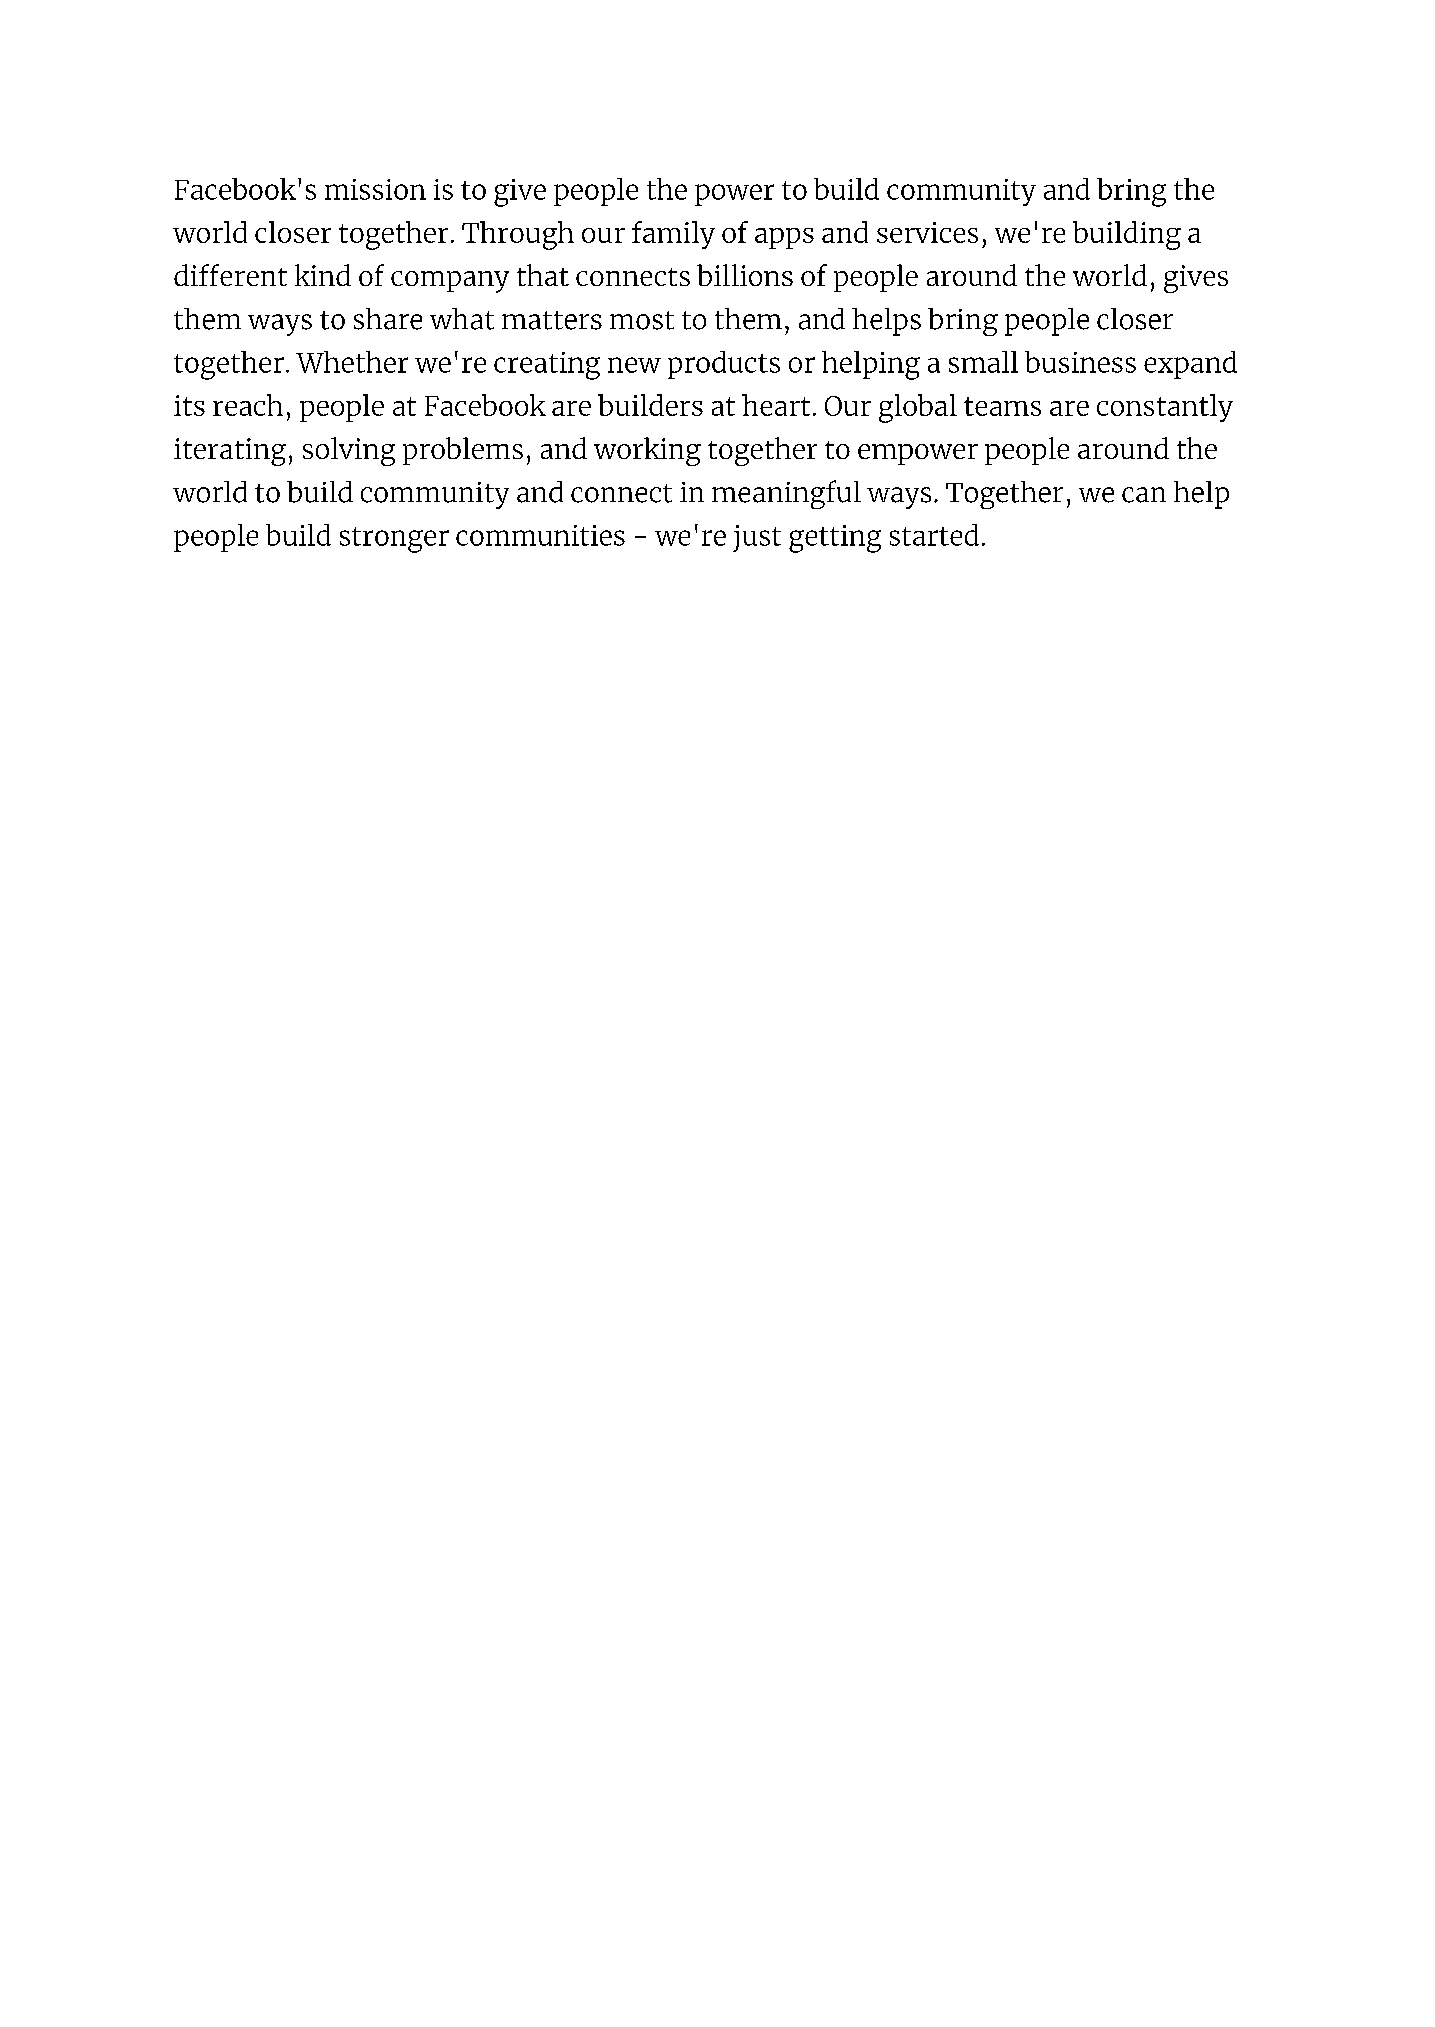 Image resolution: width=1435 pixels, height=2027 pixels. What do you see at coordinates (375, 189) in the screenshot?
I see `mission` at bounding box center [375, 189].
